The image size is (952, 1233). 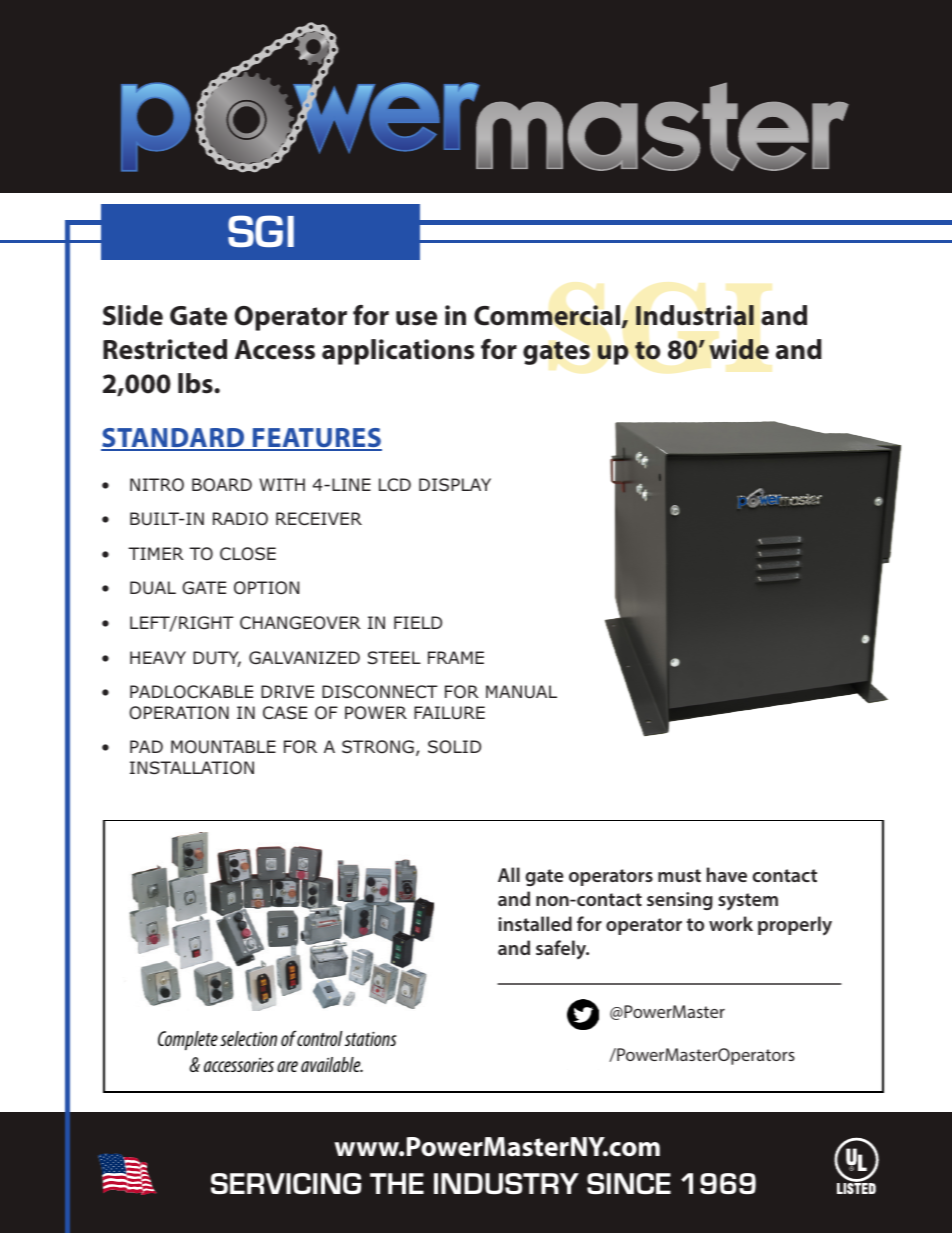 What do you see at coordinates (286, 1183) in the image?
I see `SERVICING` at bounding box center [286, 1183].
